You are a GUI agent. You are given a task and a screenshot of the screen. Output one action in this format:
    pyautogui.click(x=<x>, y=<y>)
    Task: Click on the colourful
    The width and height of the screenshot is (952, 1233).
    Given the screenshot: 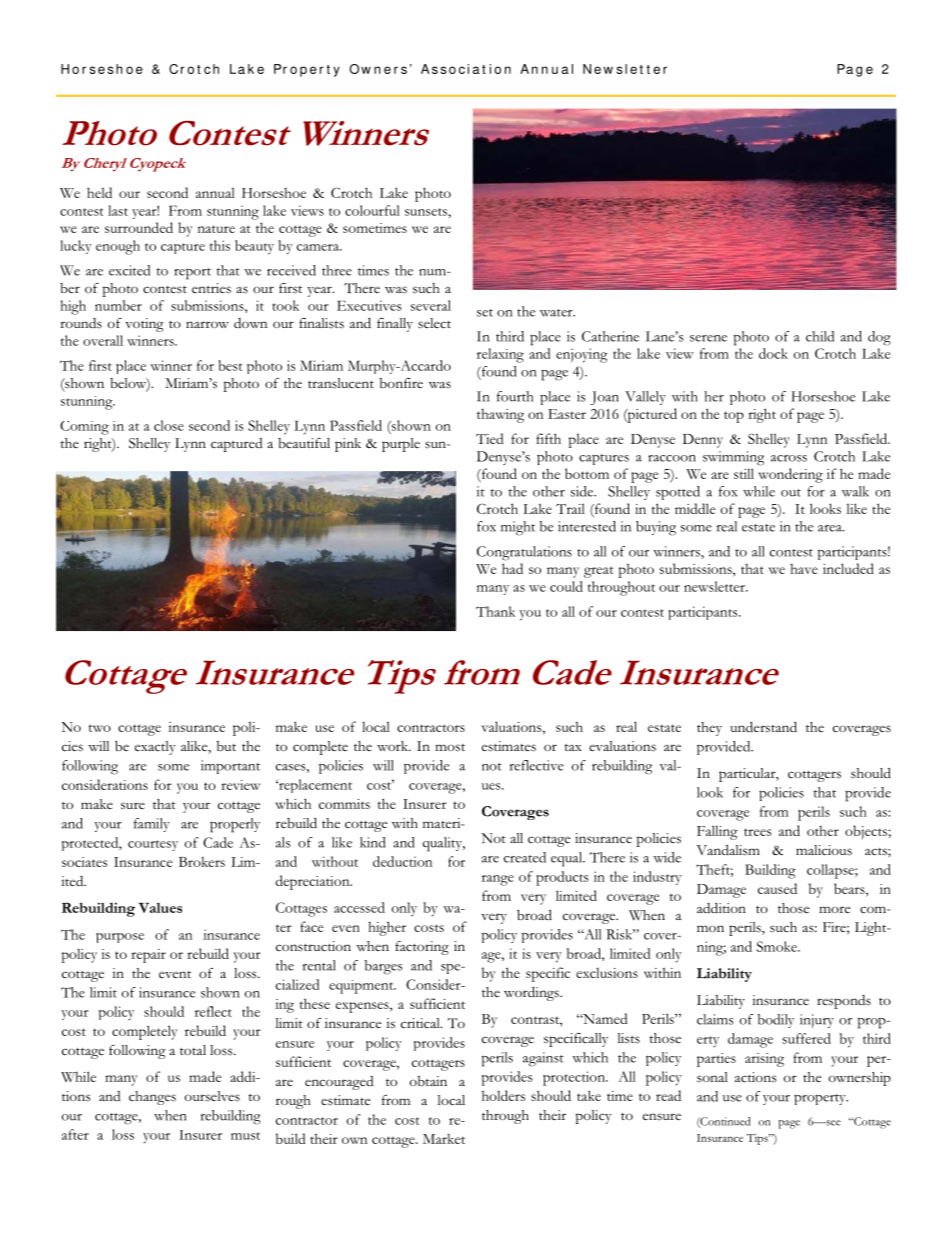 What is the action you would take?
    pyautogui.click(x=372, y=210)
